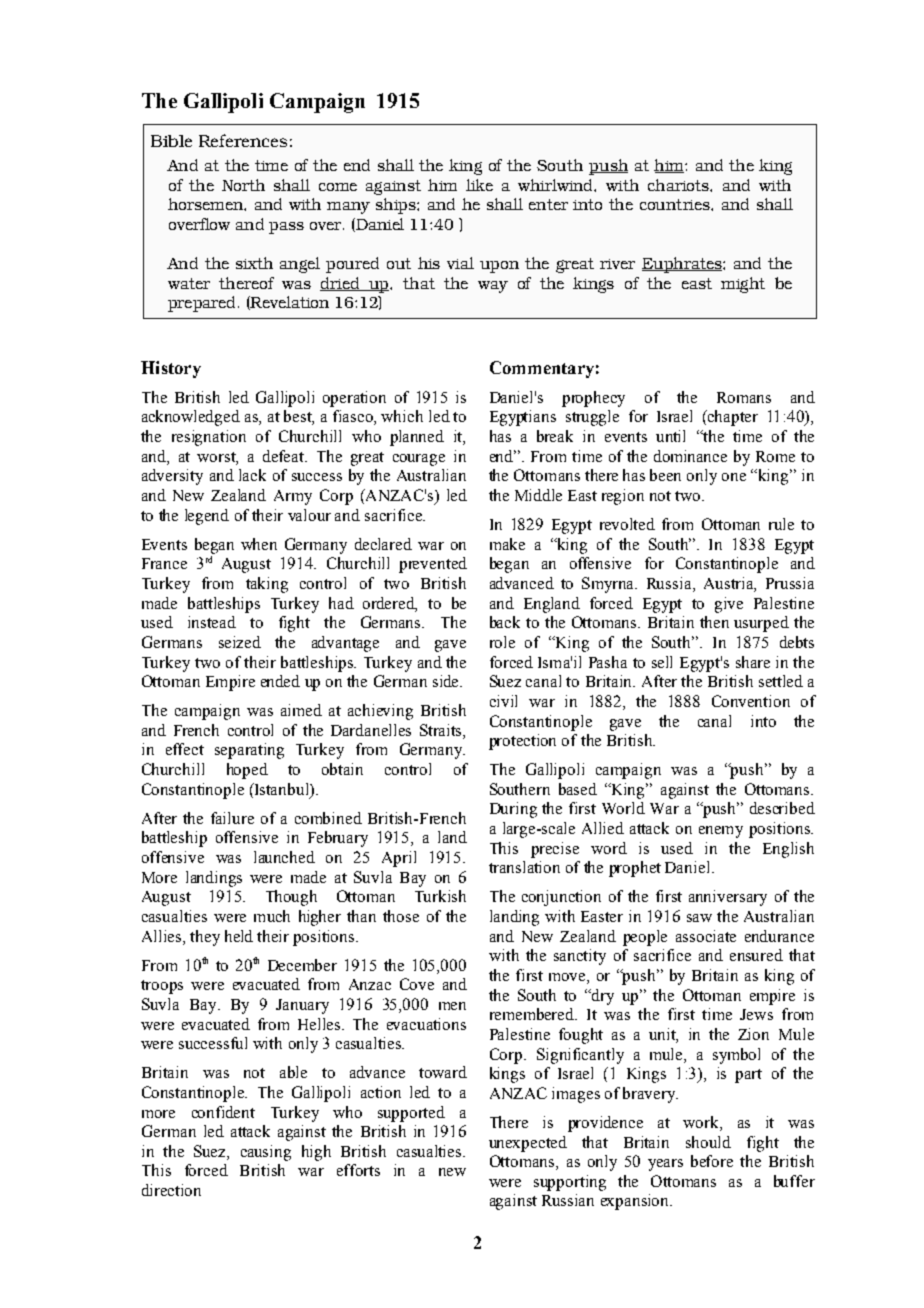  I want to click on enemy, so click(721, 832).
